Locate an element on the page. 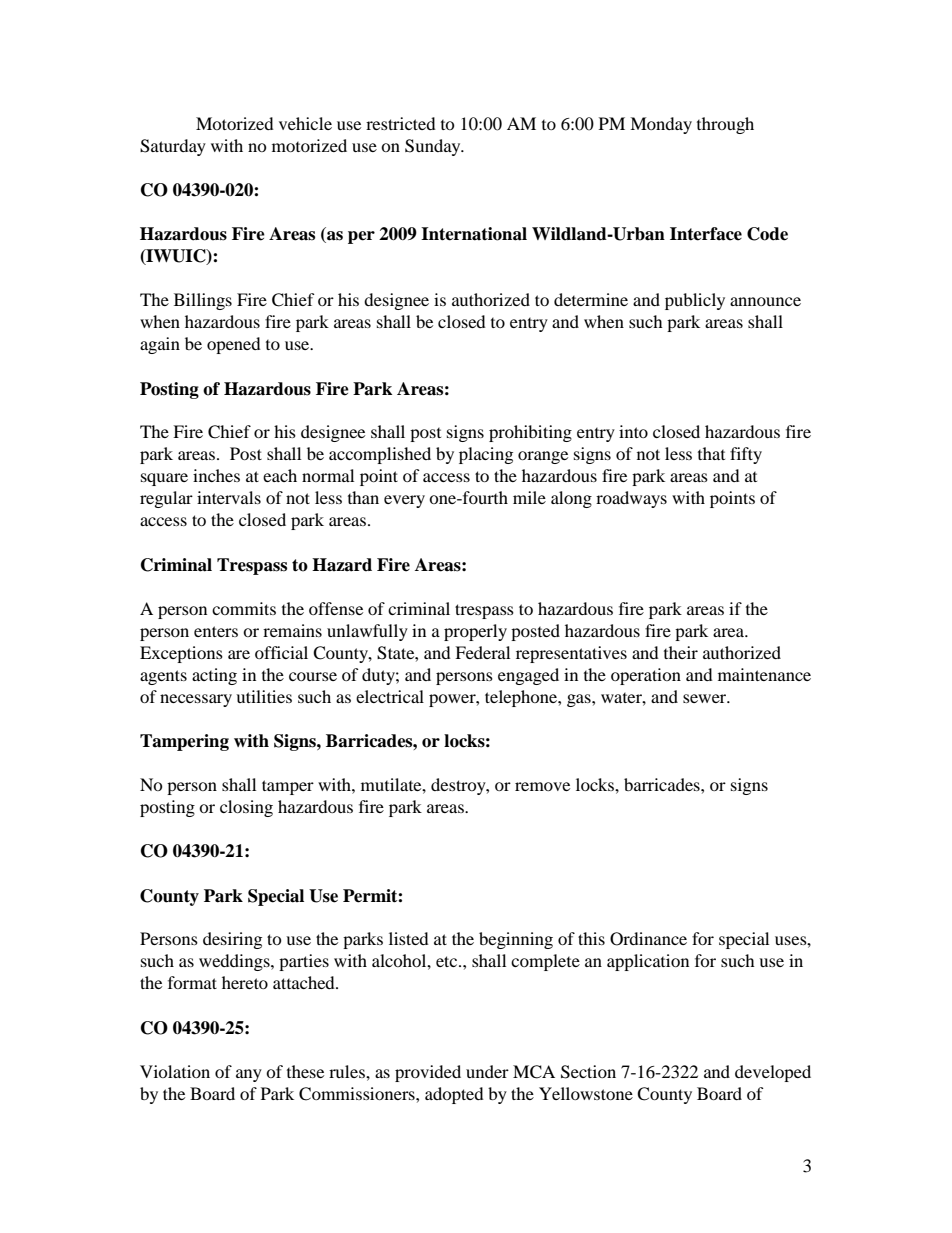  Saturday is located at coordinates (173, 147).
